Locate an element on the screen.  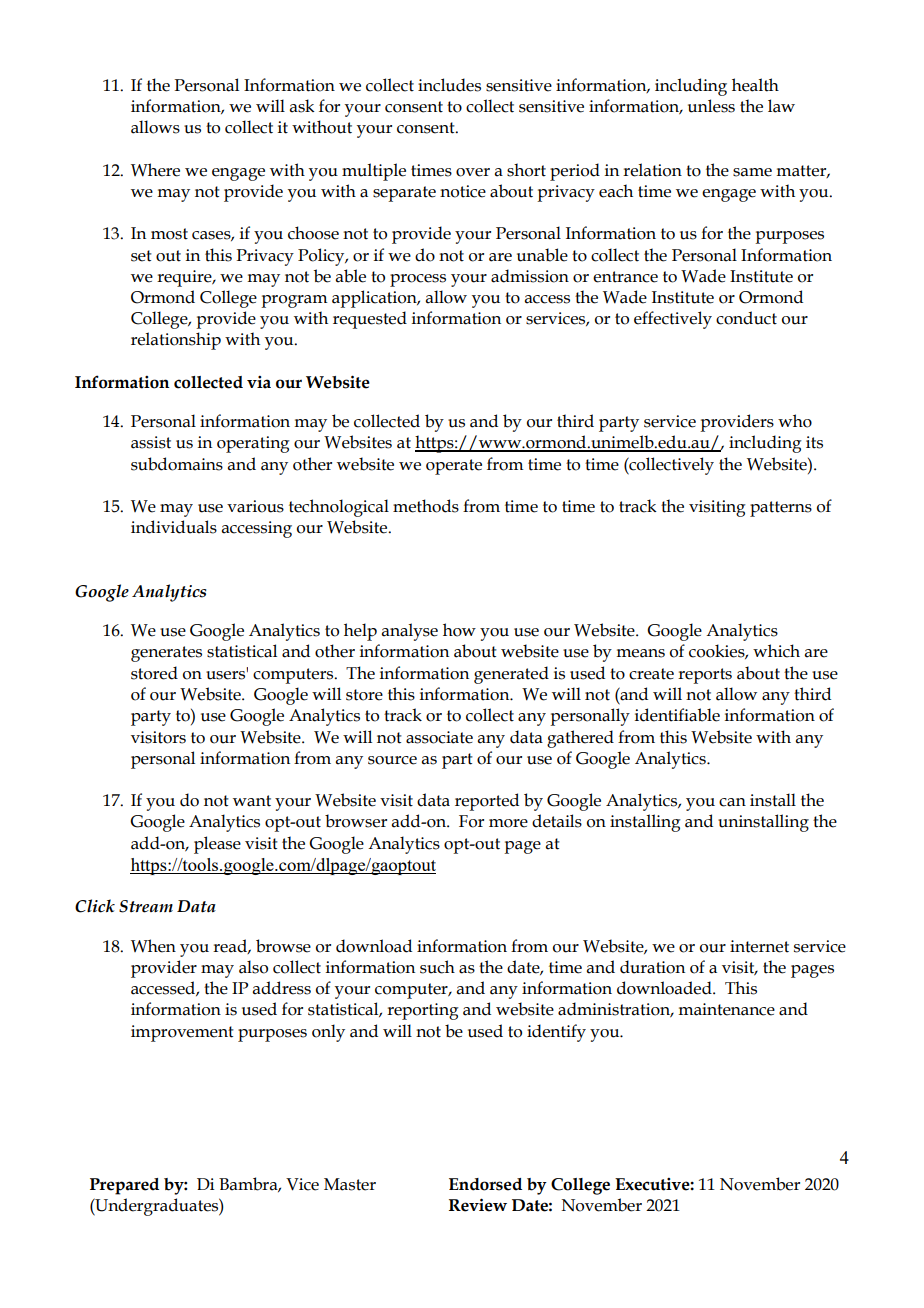
maintenance is located at coordinates (726, 1009).
